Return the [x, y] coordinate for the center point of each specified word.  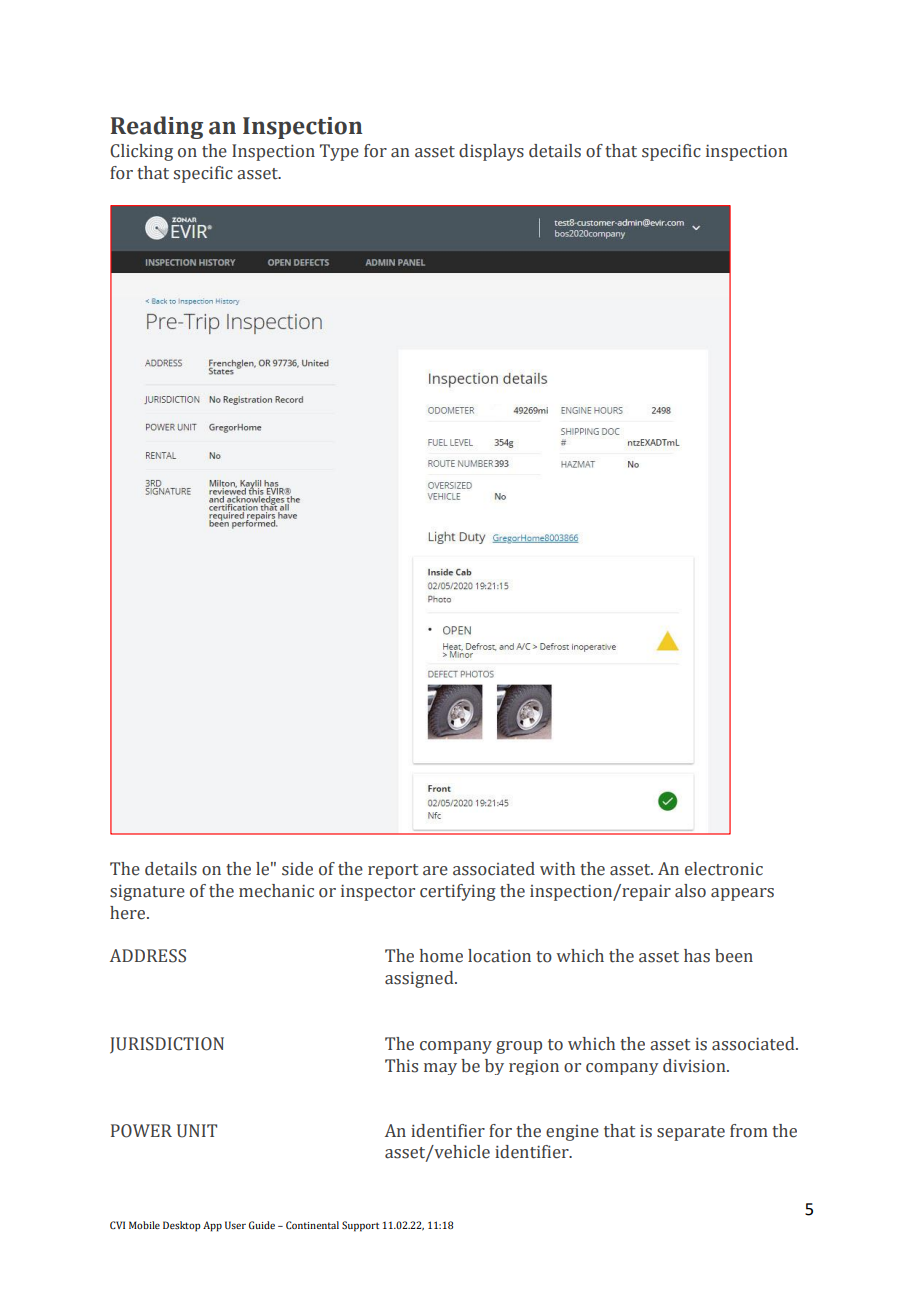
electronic [724, 869]
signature [147, 893]
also [690, 891]
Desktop [182, 1226]
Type [339, 152]
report [393, 871]
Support [360, 1226]
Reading [157, 127]
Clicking [141, 152]
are [435, 871]
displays [491, 152]
